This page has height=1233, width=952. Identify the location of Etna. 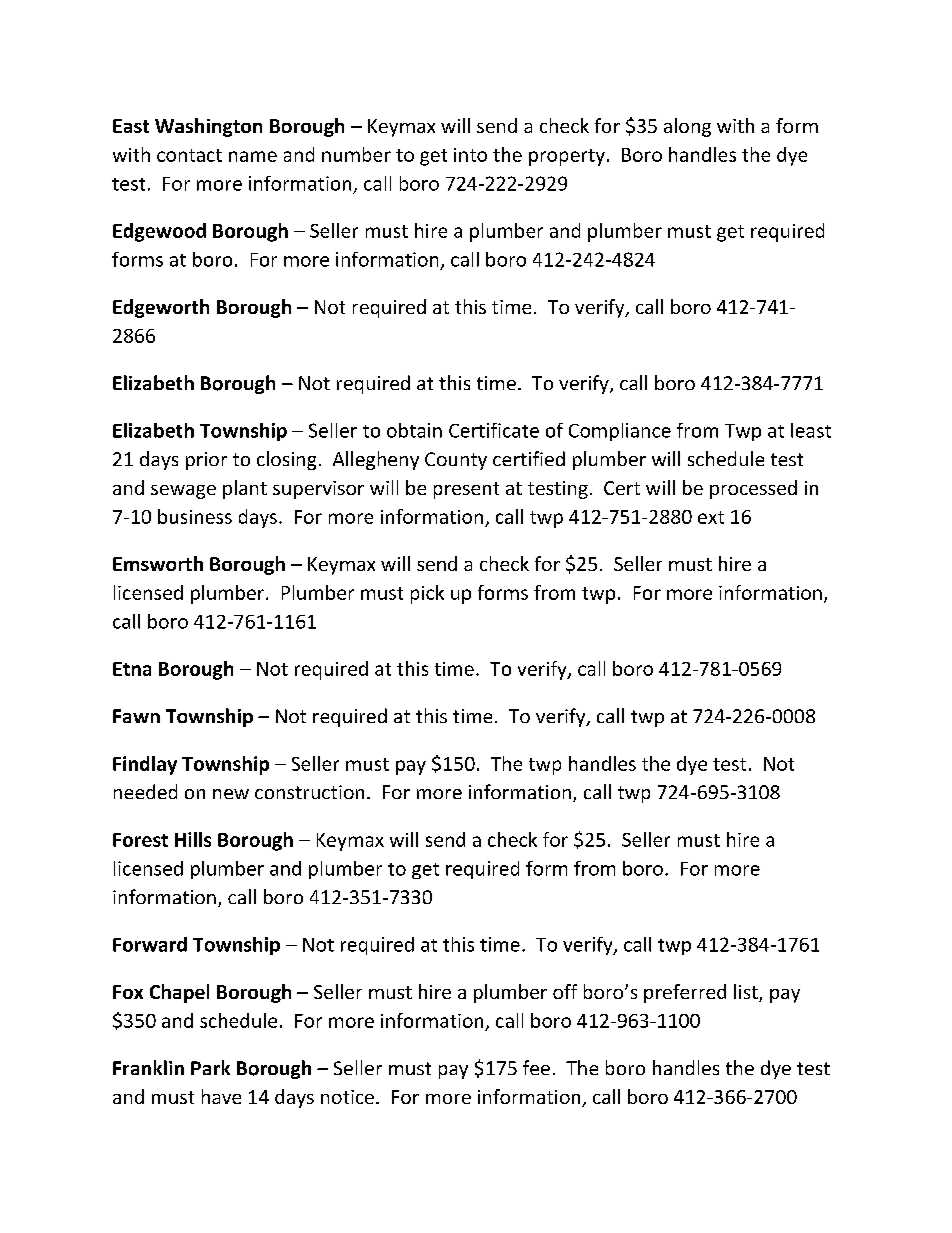
(132, 669).
